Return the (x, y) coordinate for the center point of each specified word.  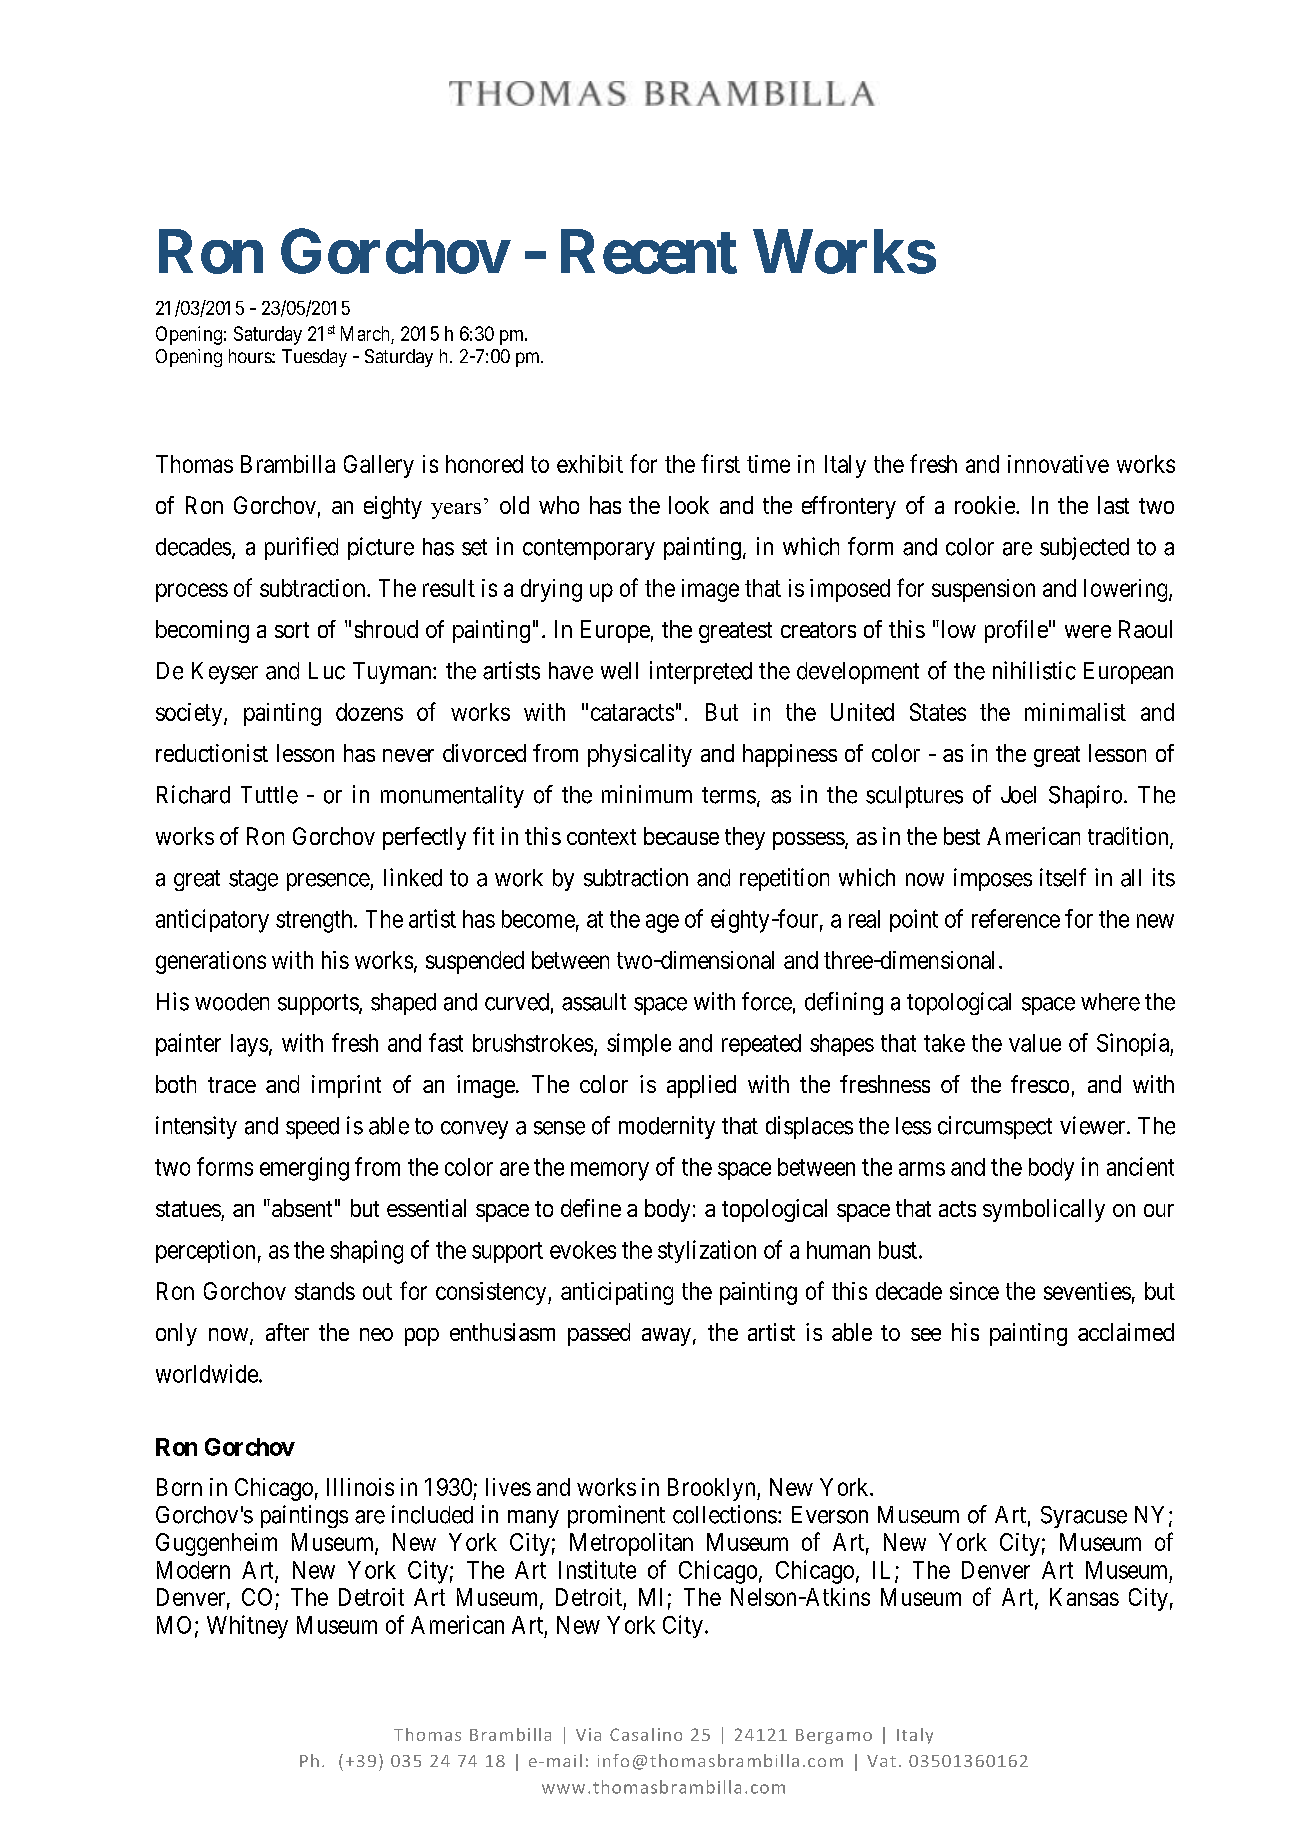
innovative (1058, 464)
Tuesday (314, 358)
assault (594, 1002)
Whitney (247, 1627)
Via (588, 1734)
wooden (232, 1002)
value (1035, 1043)
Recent (649, 252)
